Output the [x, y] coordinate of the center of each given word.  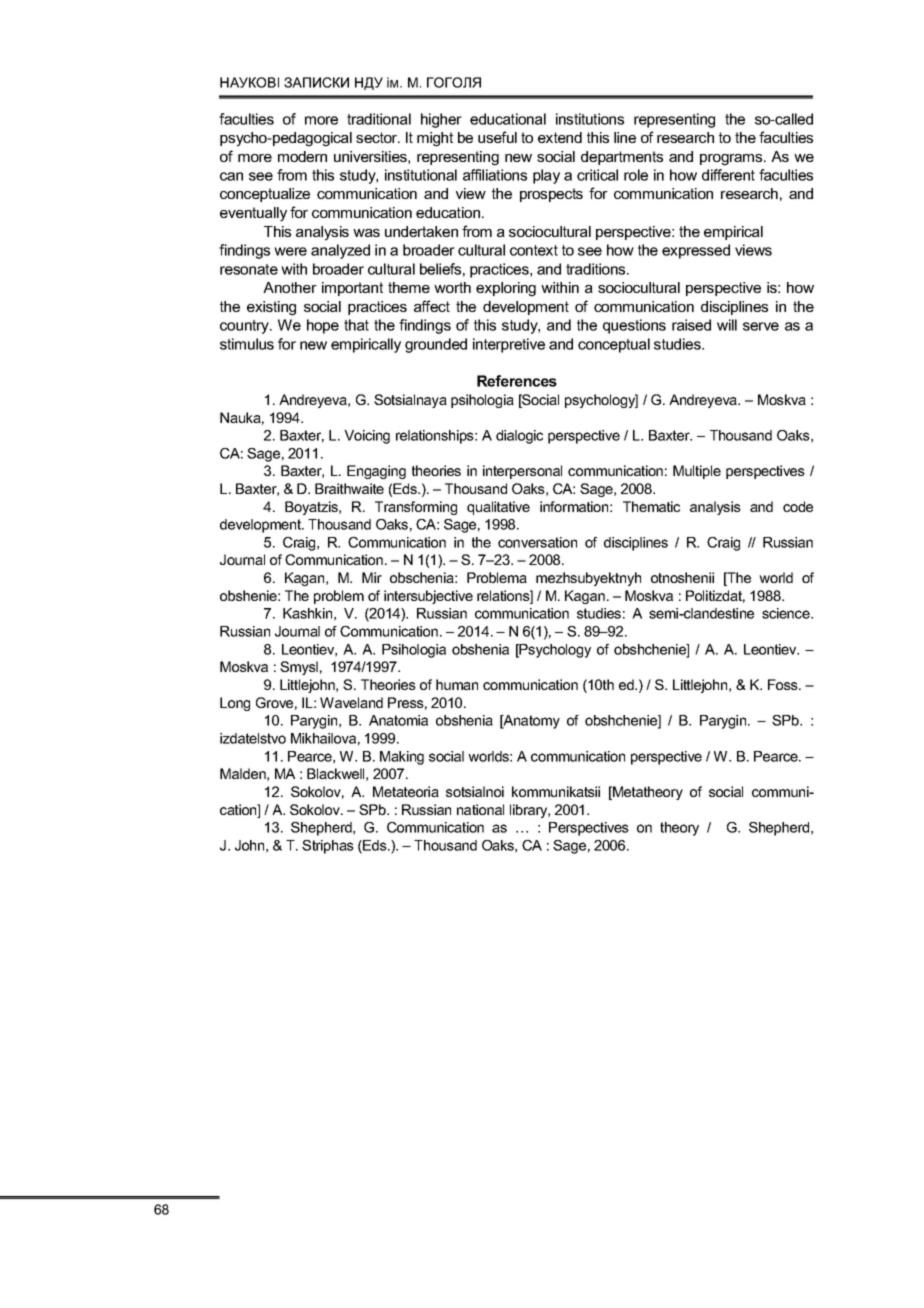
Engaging [376, 472]
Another [290, 287]
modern [302, 156]
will [727, 325]
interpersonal [522, 472]
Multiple [697, 472]
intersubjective [428, 597]
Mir [372, 577]
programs [732, 160]
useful [497, 137]
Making [402, 758]
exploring [506, 289]
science [787, 613]
